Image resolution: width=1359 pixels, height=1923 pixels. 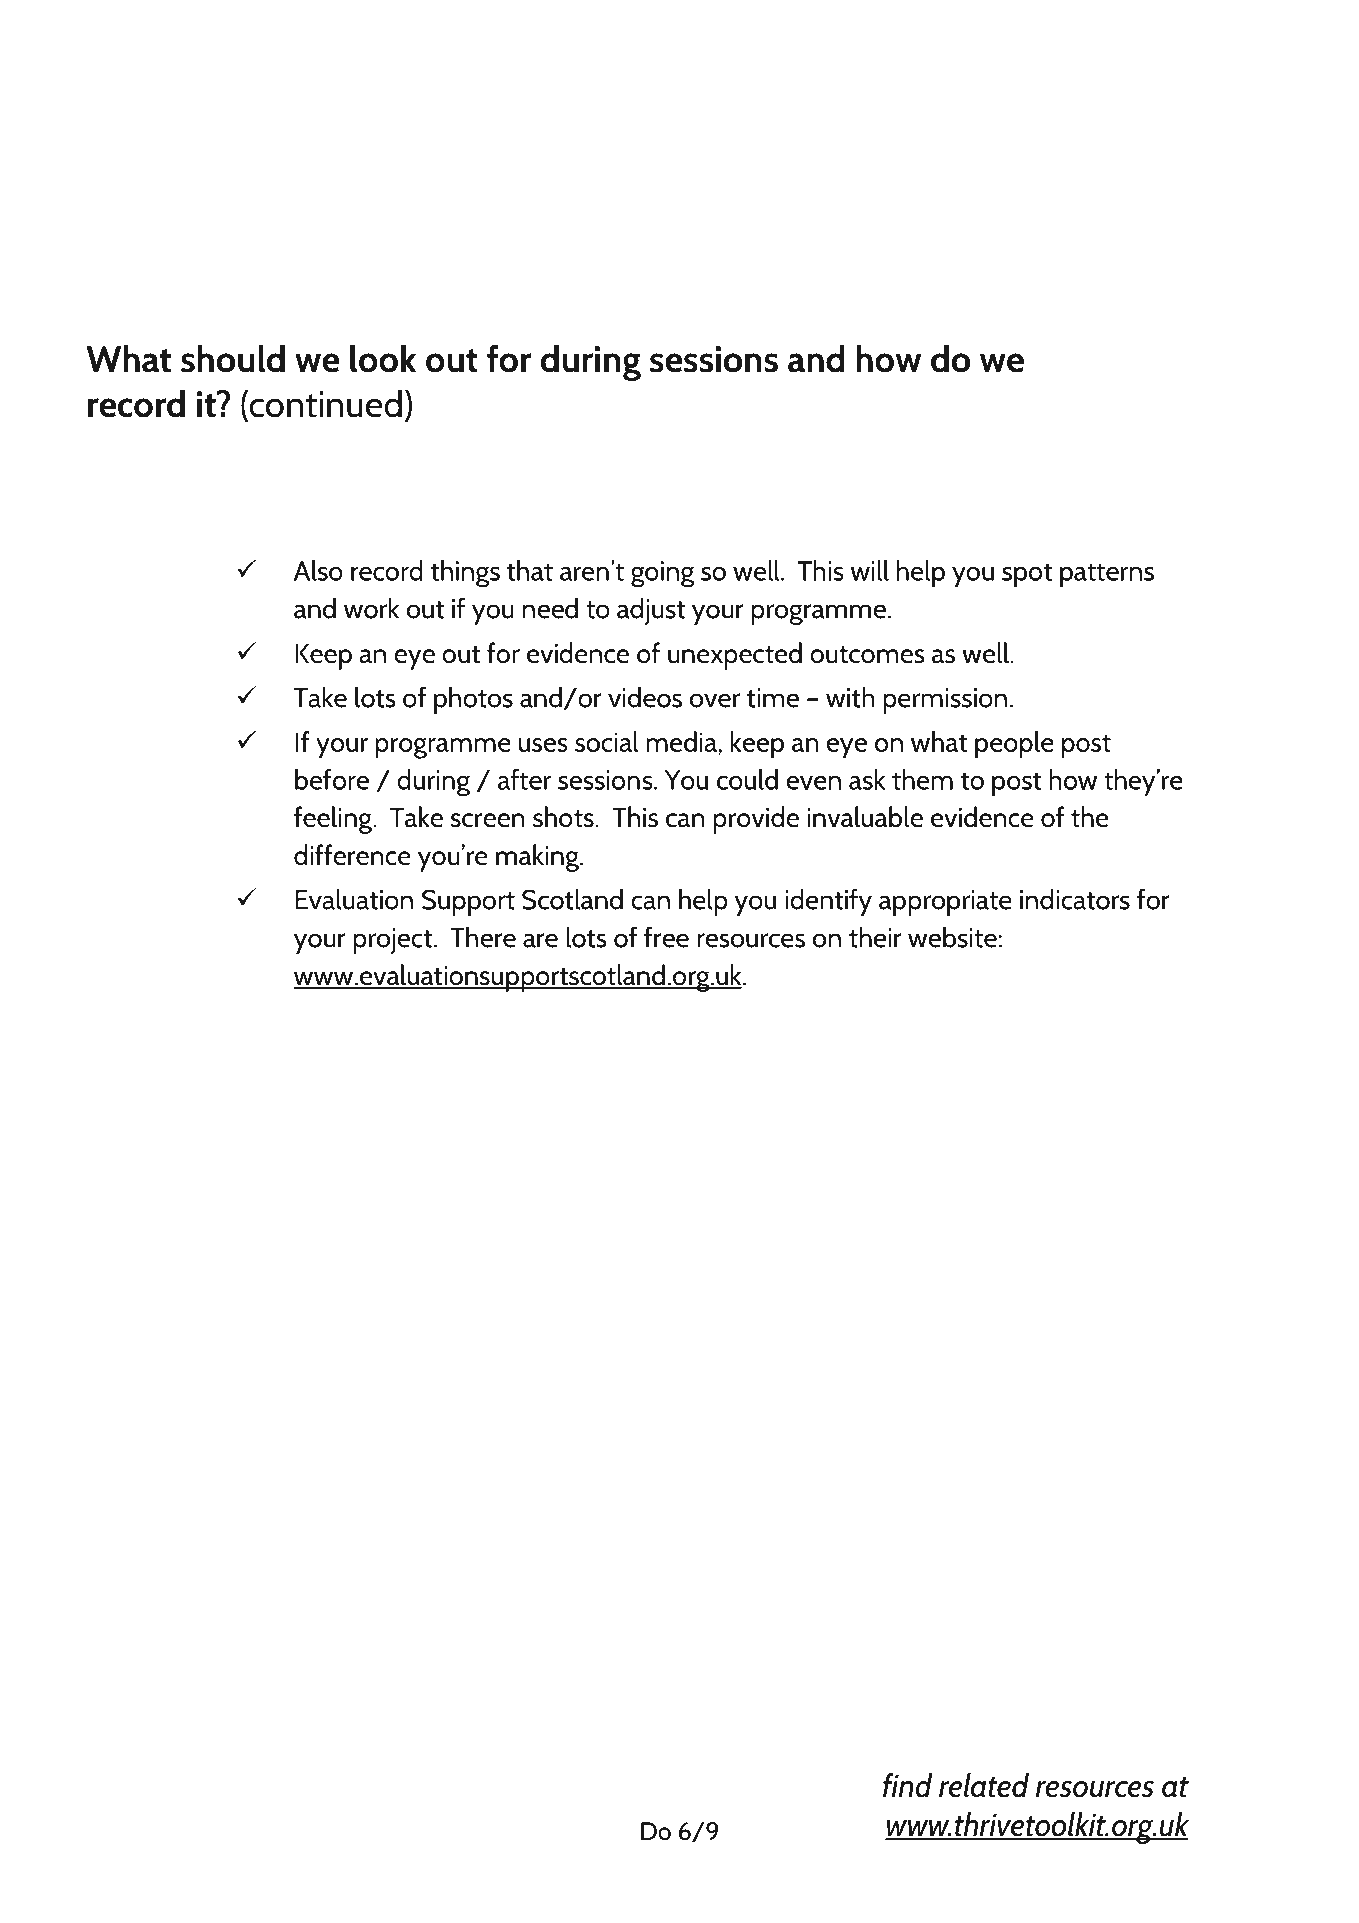 What do you see at coordinates (352, 855) in the screenshot?
I see `difference` at bounding box center [352, 855].
